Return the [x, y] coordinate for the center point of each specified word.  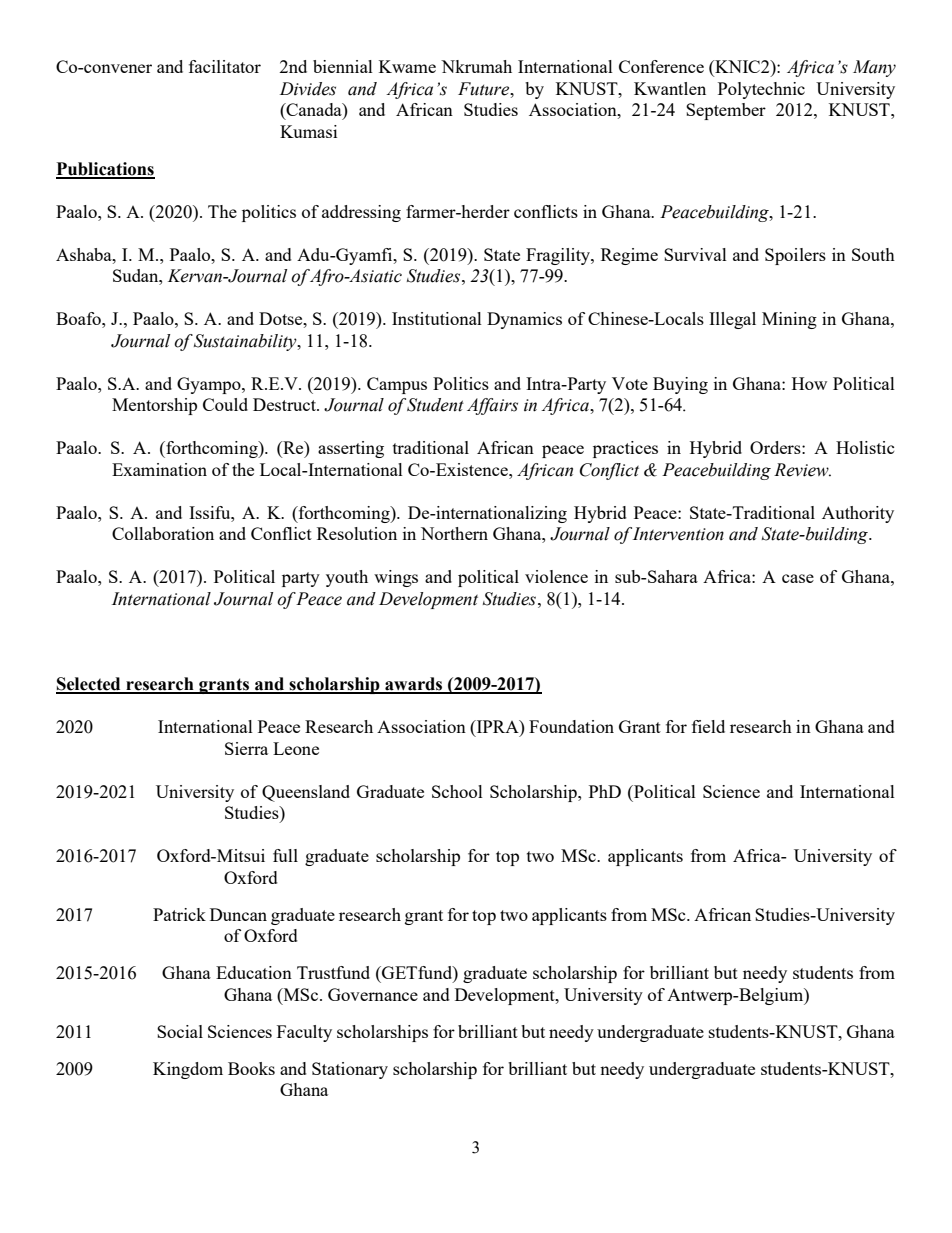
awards [414, 685]
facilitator [225, 66]
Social [180, 1031]
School [457, 791]
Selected [89, 685]
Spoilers [795, 256]
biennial [343, 66]
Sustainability [246, 342]
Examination [159, 469]
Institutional [437, 318]
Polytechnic [761, 90]
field [708, 726]
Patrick [179, 914]
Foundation [571, 726]
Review [802, 470]
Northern [454, 533]
